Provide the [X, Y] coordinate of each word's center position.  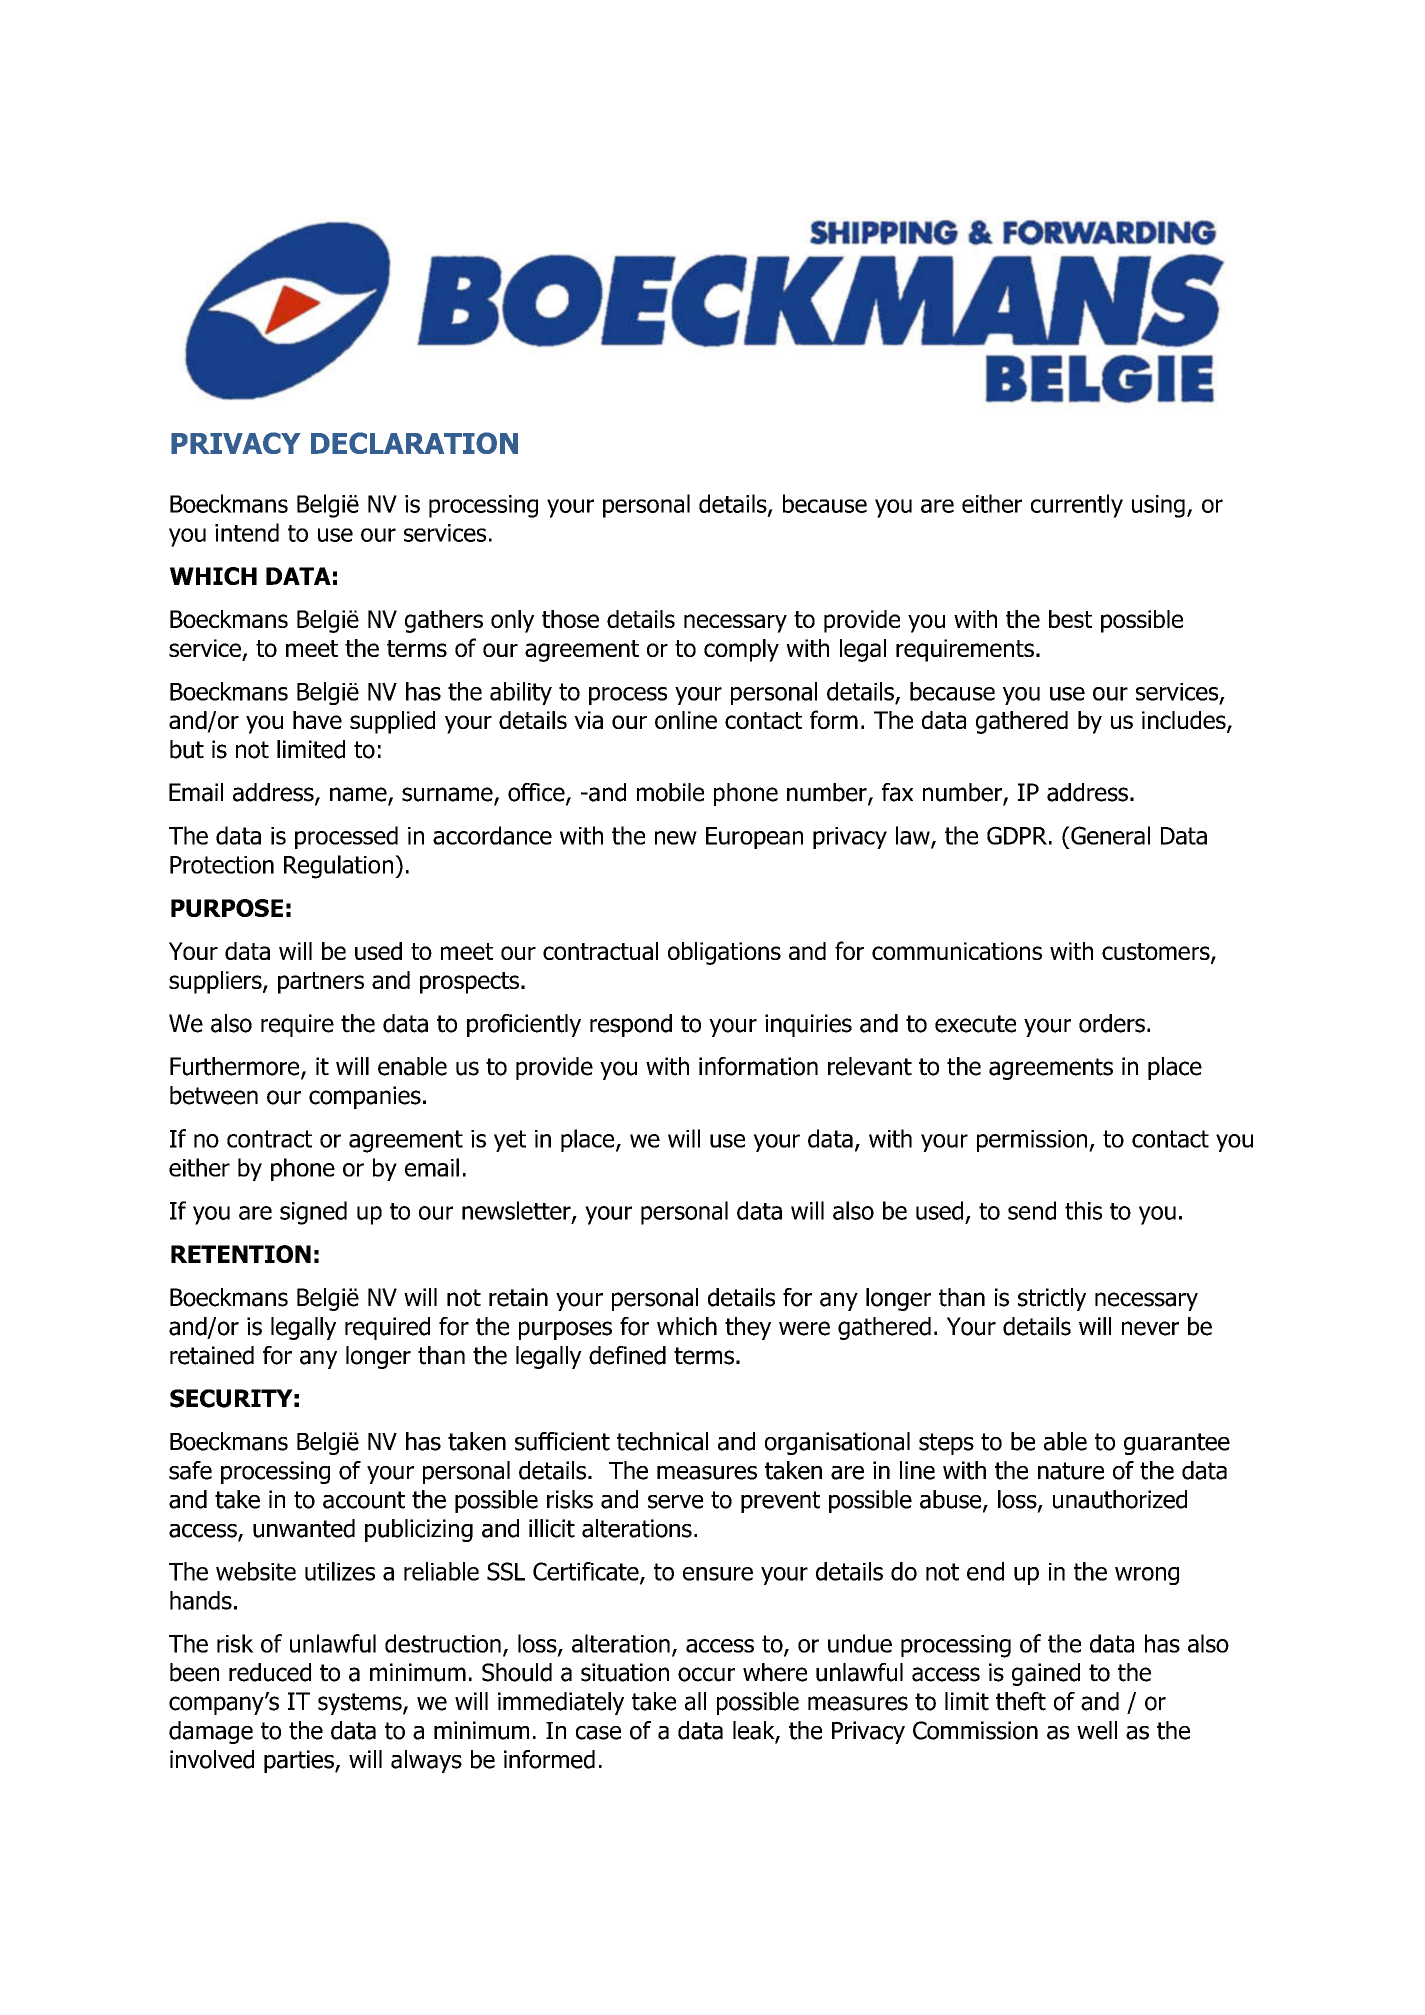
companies [365, 1097]
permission [1033, 1141]
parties [300, 1761]
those [570, 619]
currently [1077, 506]
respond [631, 1025]
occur [706, 1674]
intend [247, 532]
